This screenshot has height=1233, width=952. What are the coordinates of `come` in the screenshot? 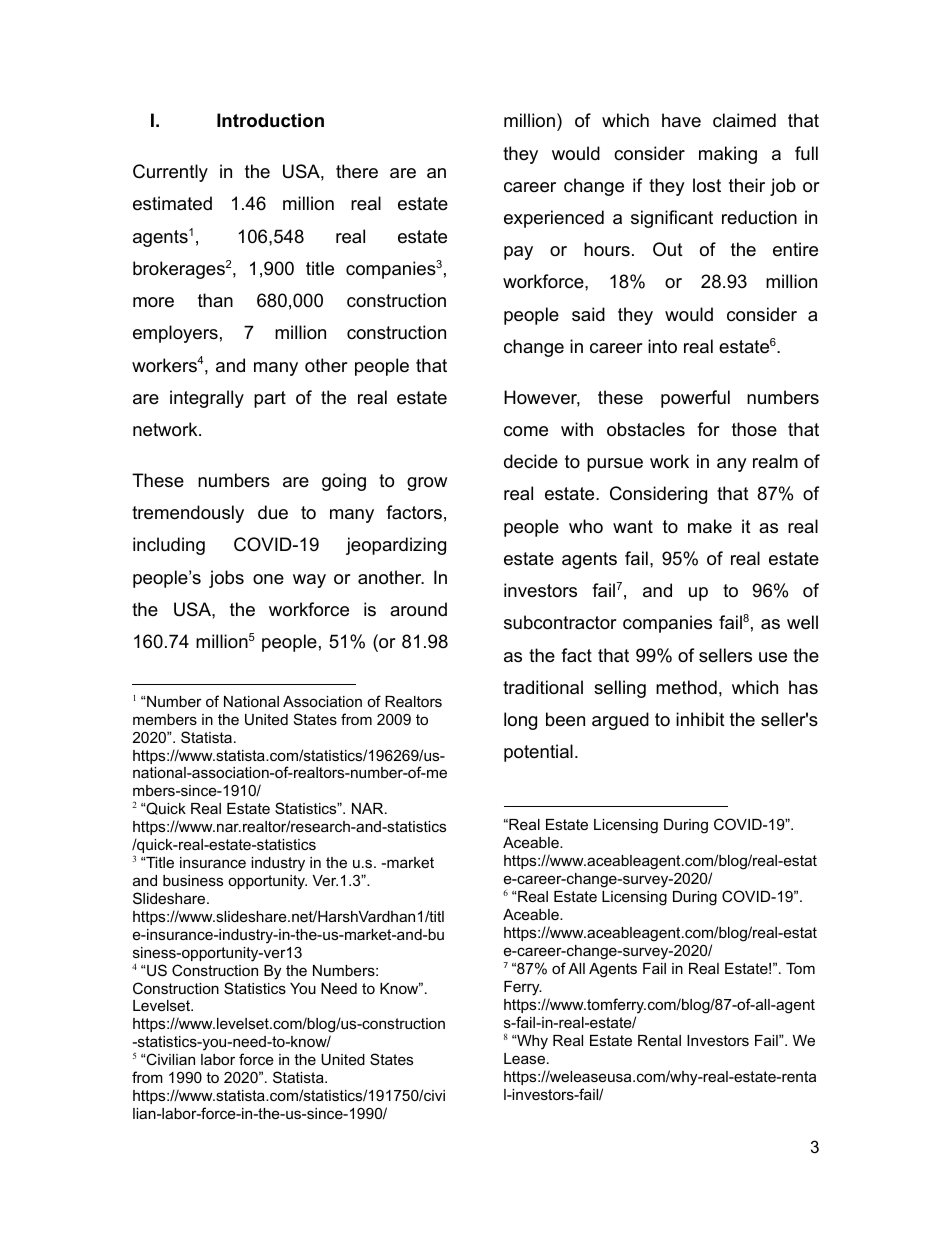 It's located at (526, 431).
